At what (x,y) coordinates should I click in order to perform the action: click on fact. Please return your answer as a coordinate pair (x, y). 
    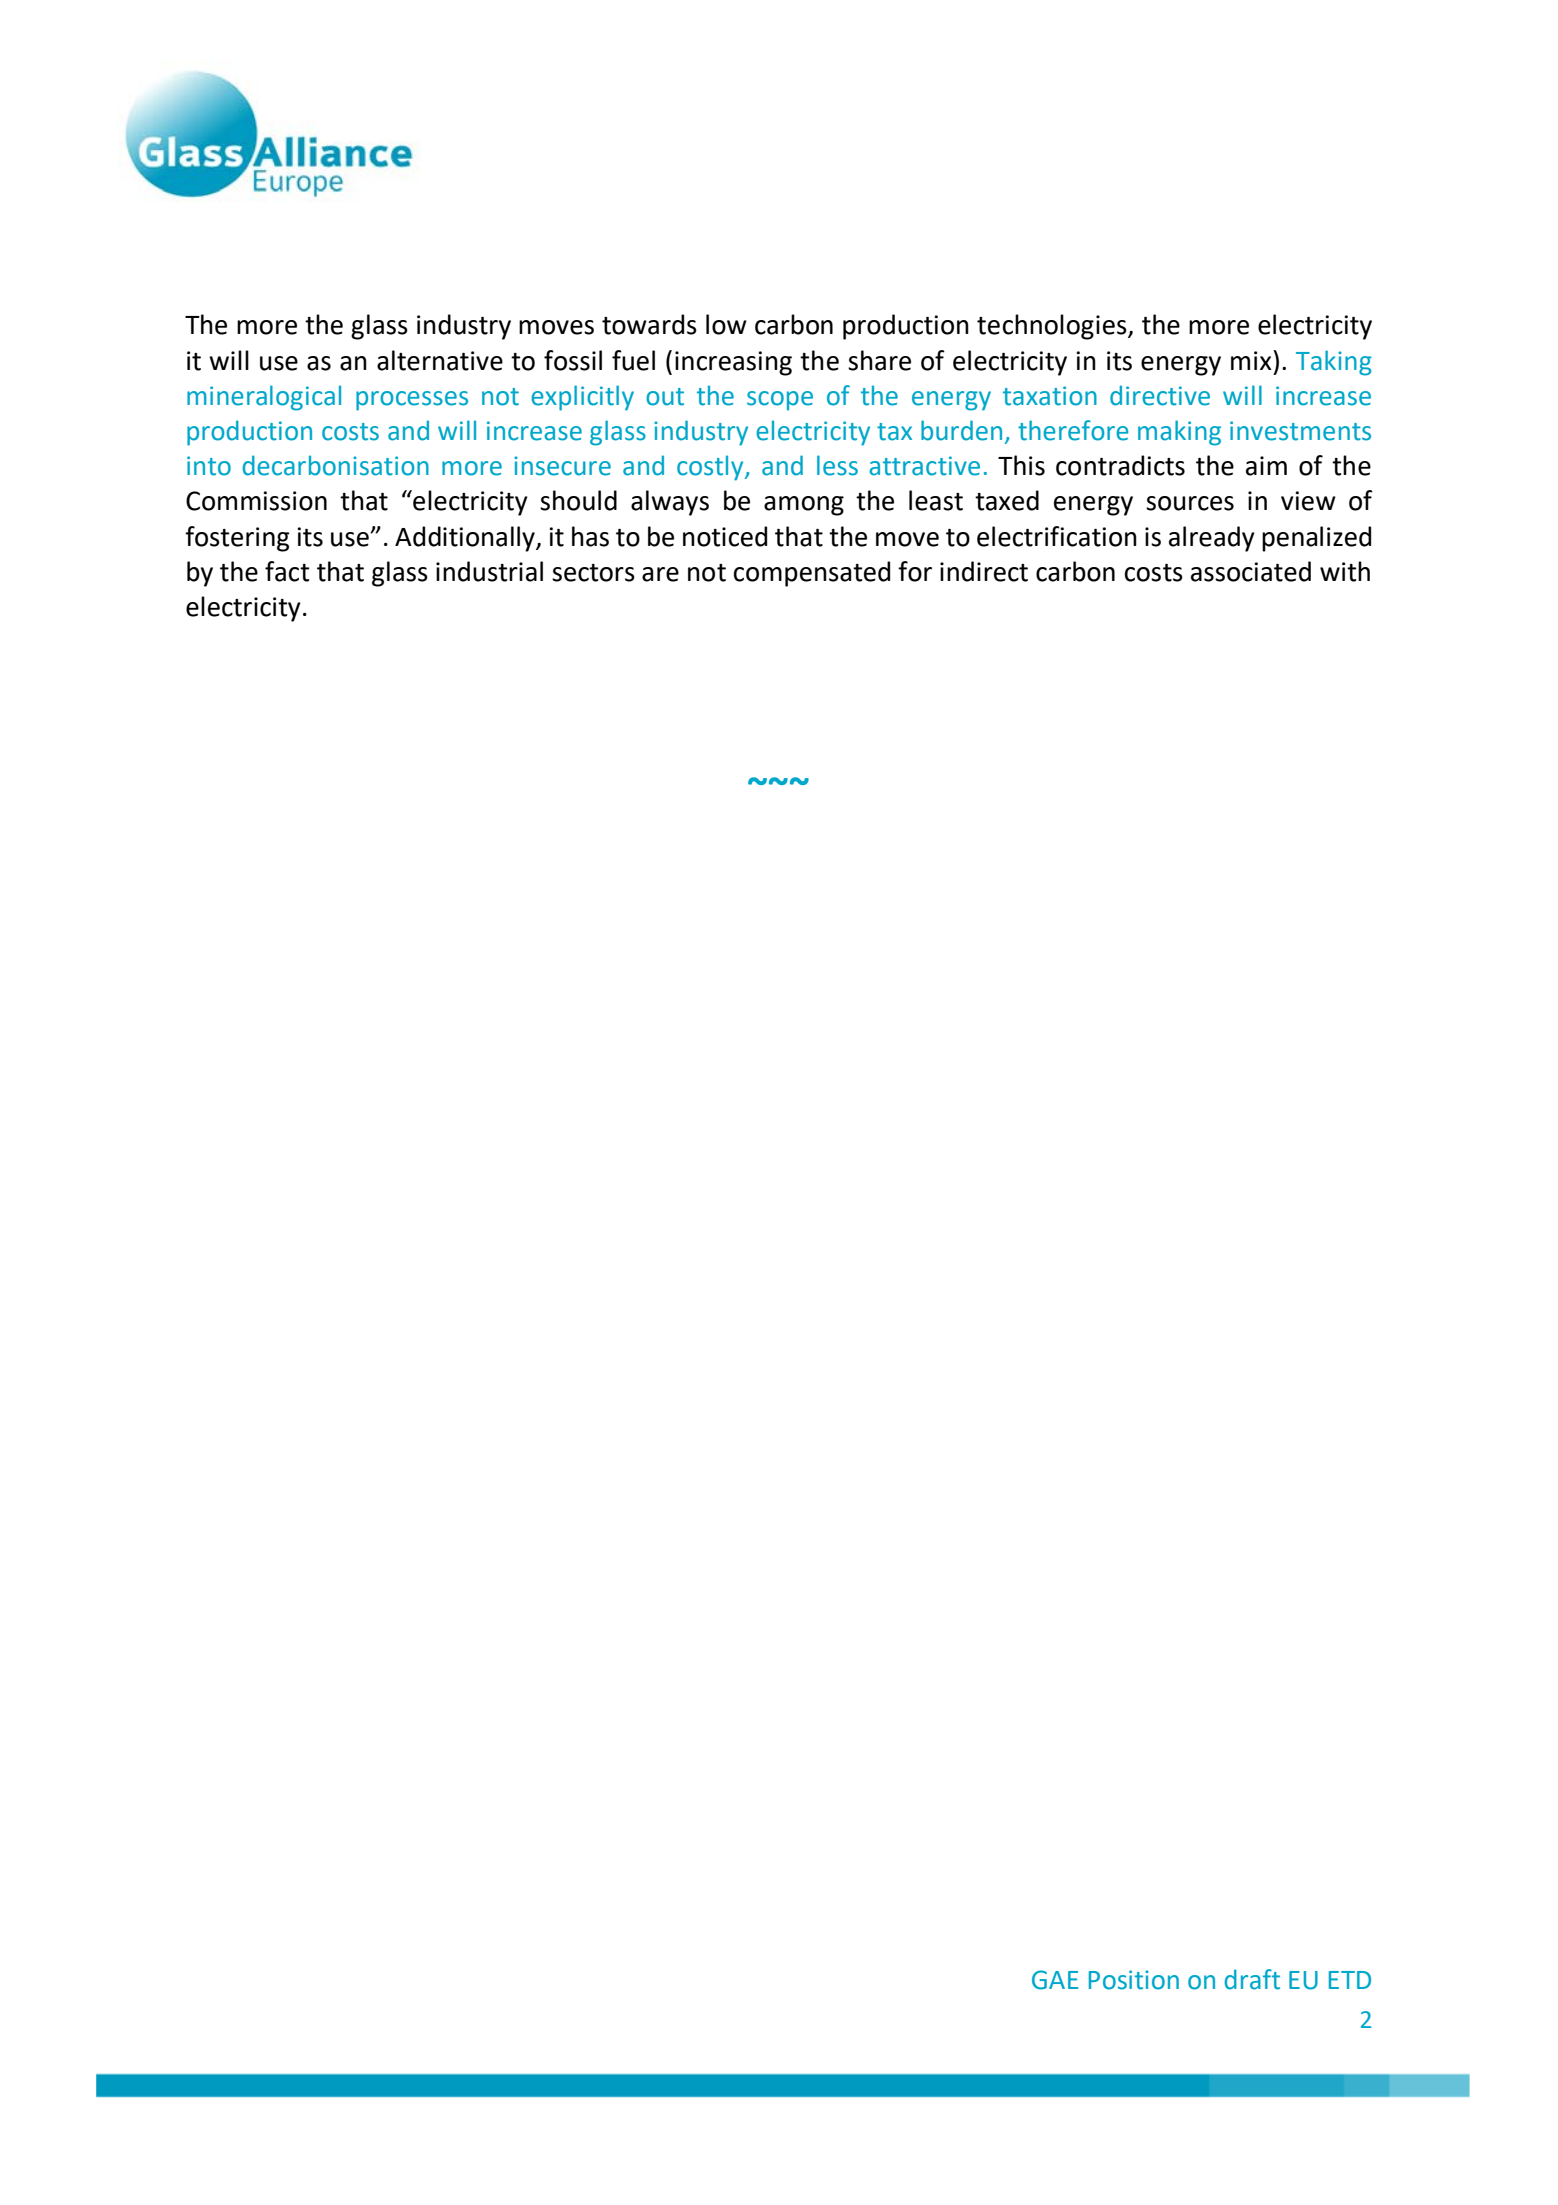
    Looking at the image, I should click on (287, 571).
